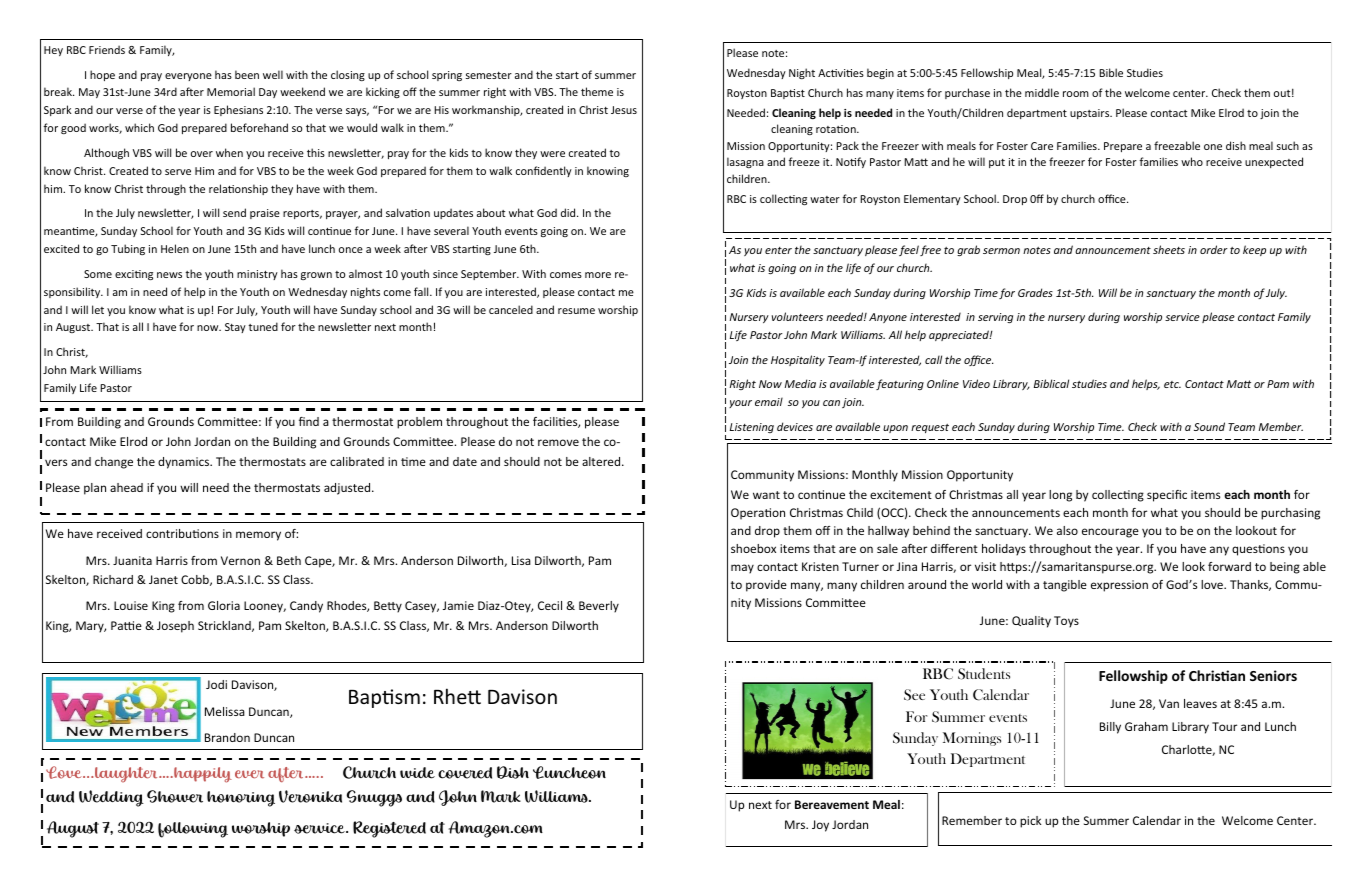  I want to click on Jesus, so click(624, 110).
